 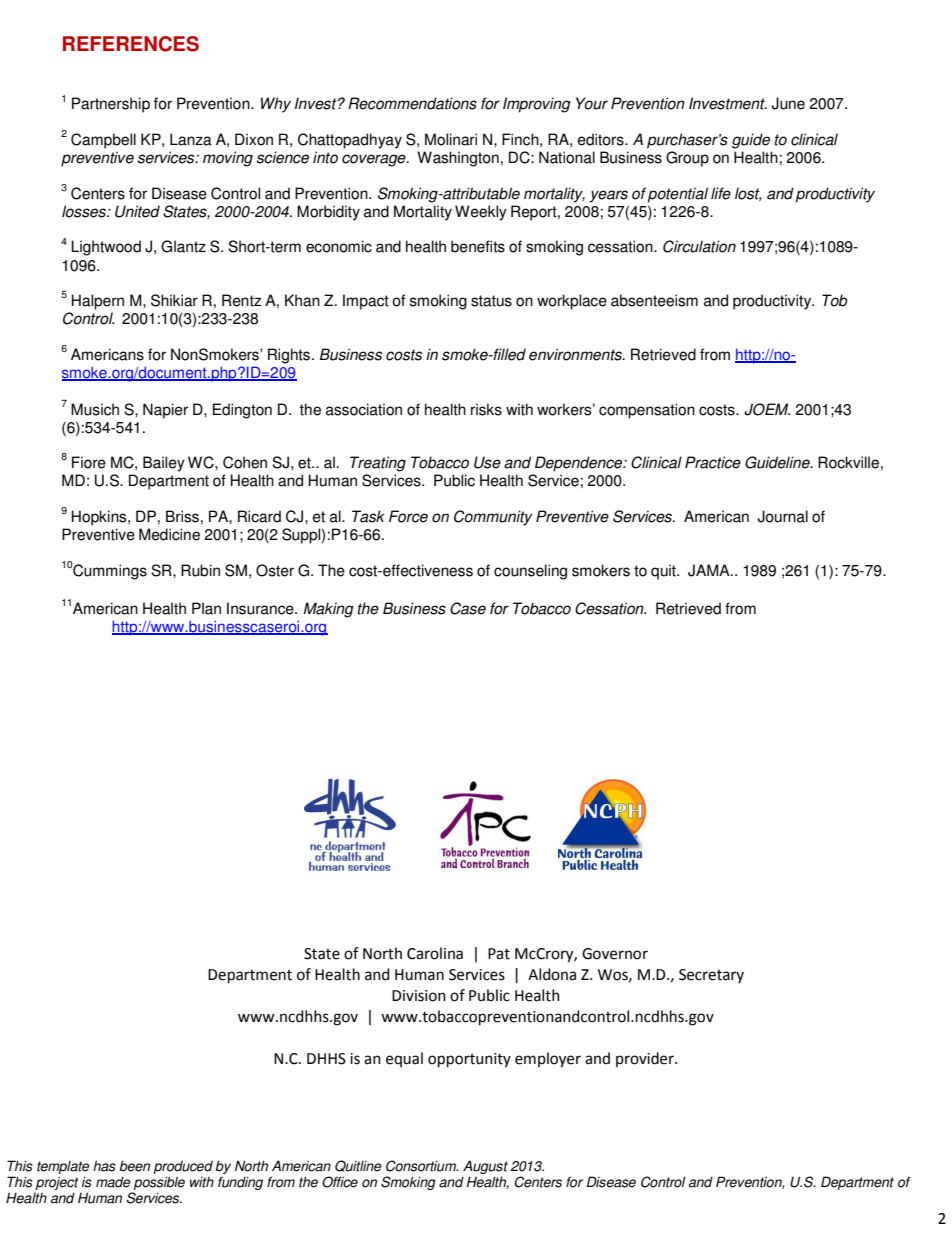 I want to click on JAMA, so click(x=710, y=570).
